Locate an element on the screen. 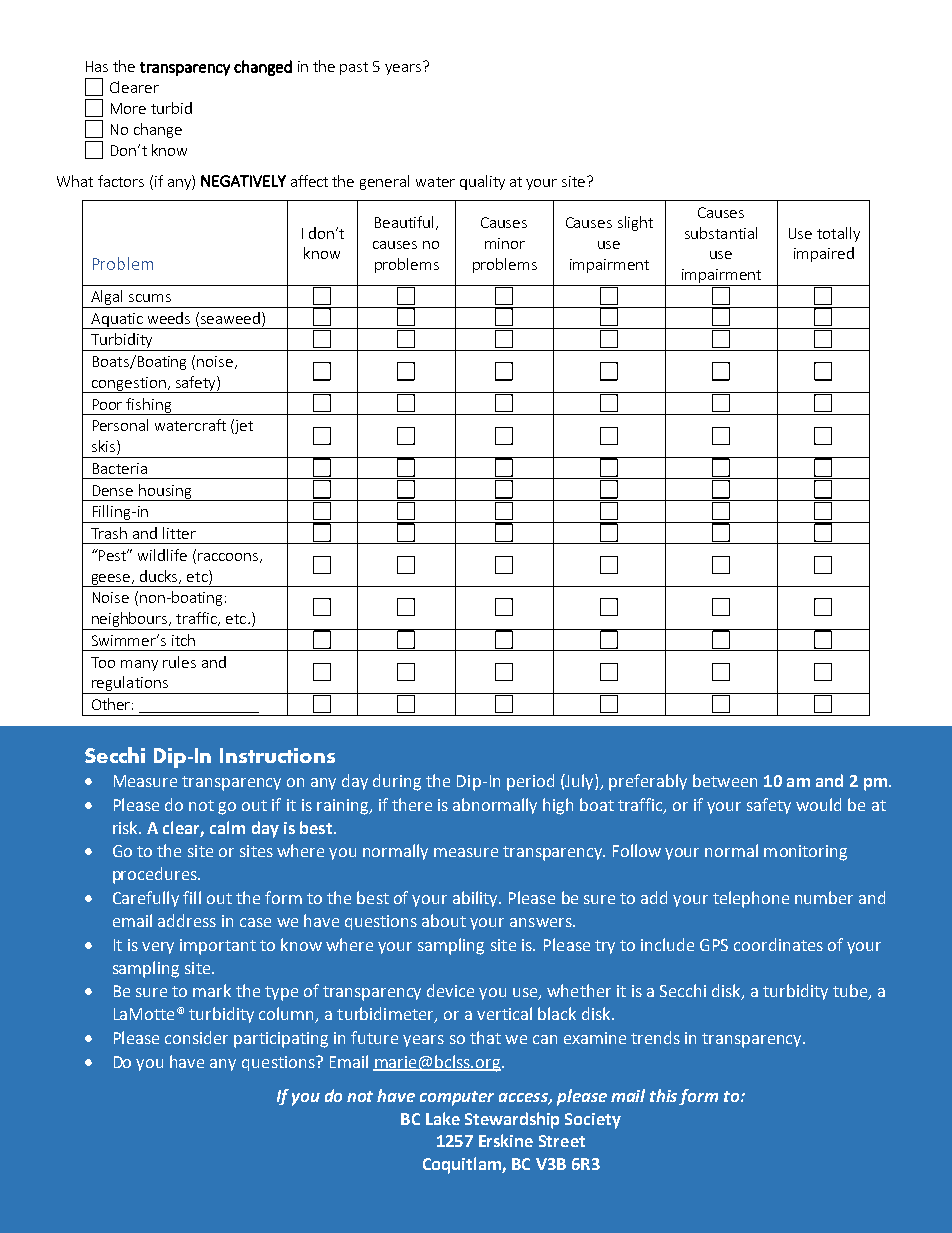  fishing is located at coordinates (149, 406).
